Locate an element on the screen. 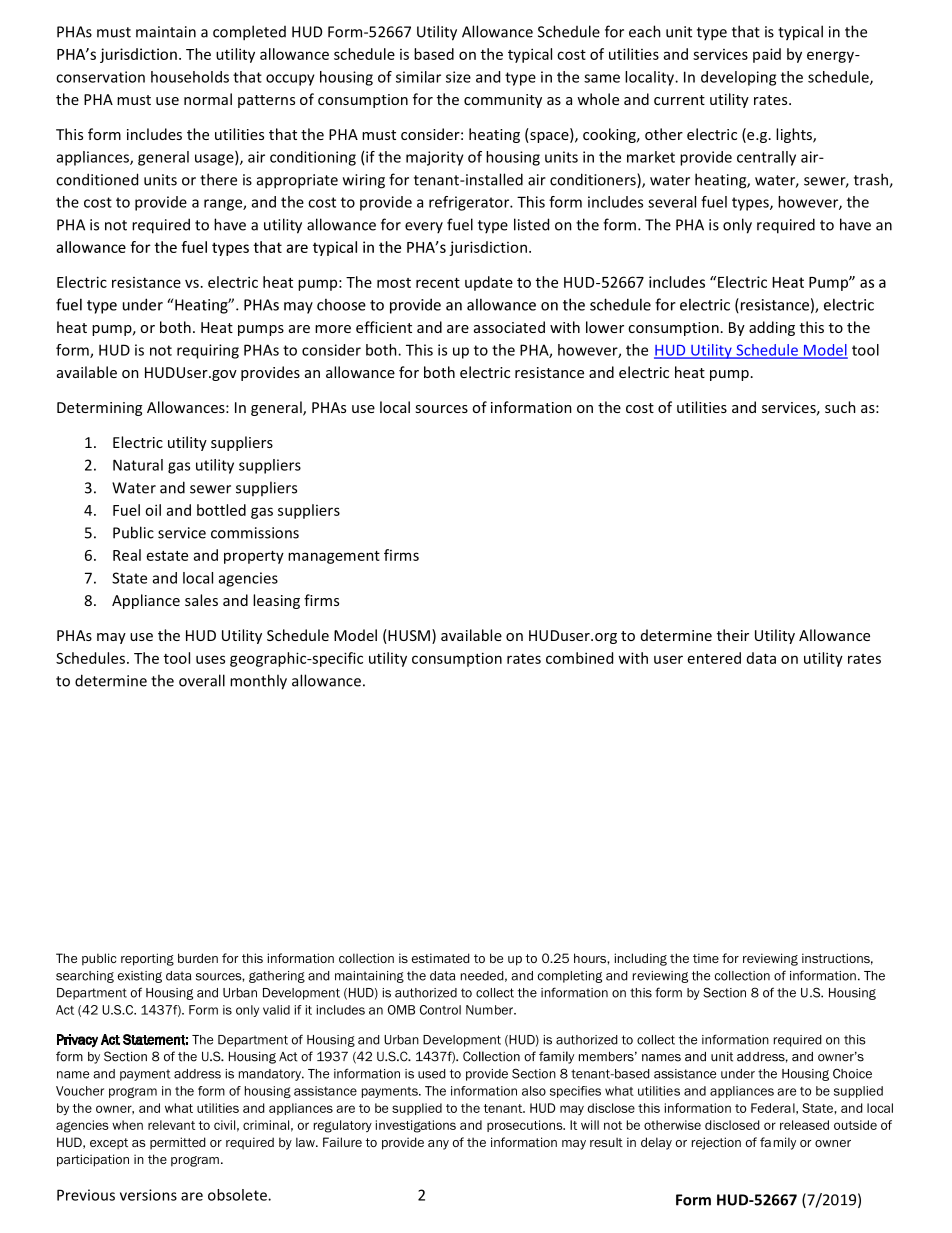 Image resolution: width=952 pixels, height=1233 pixels. permitted is located at coordinates (178, 1143).
